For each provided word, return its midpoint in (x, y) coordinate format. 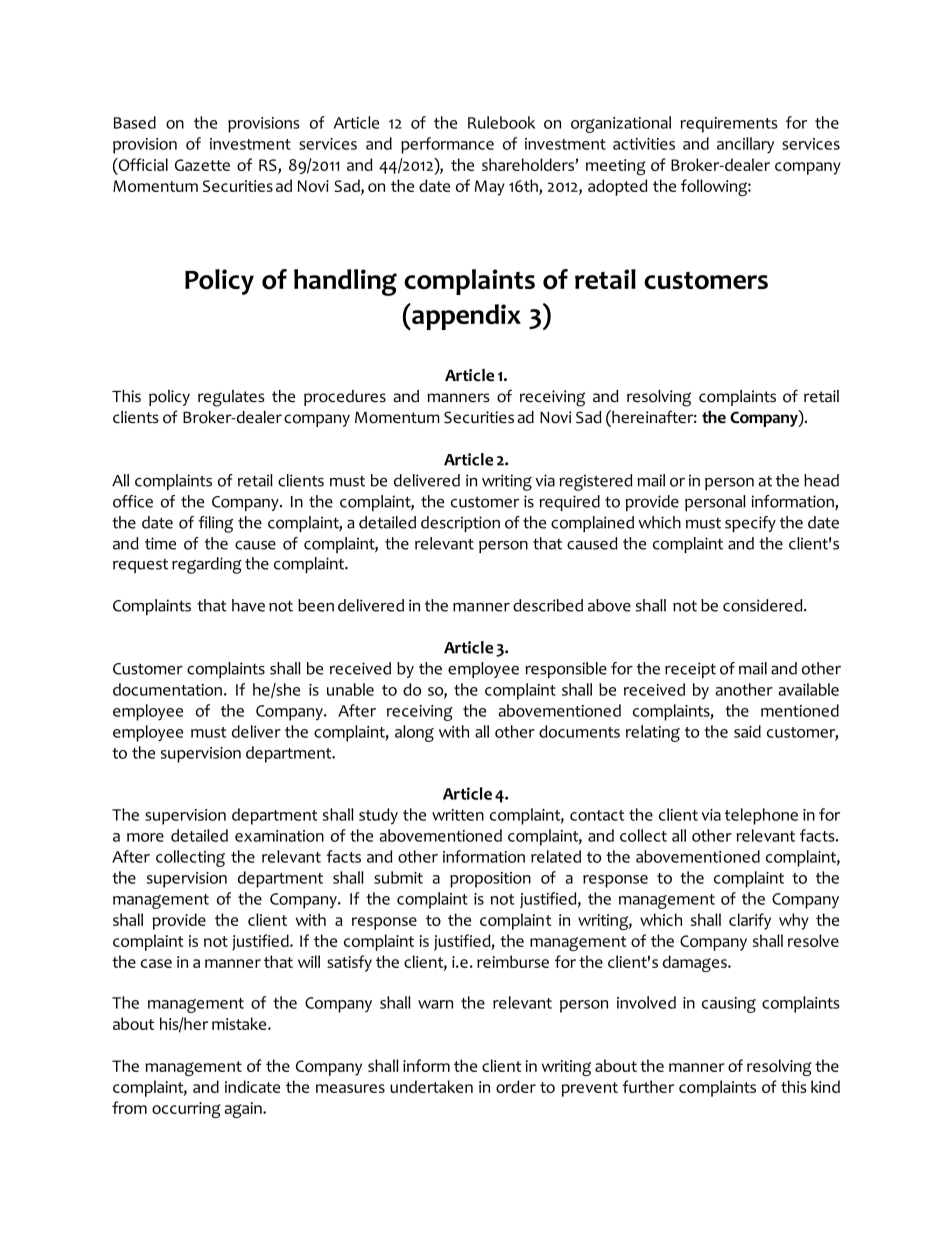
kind (825, 1086)
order (516, 1086)
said (747, 731)
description (460, 524)
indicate (252, 1086)
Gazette (202, 165)
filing (215, 524)
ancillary (745, 145)
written (458, 815)
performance (447, 145)
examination (279, 836)
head (821, 480)
